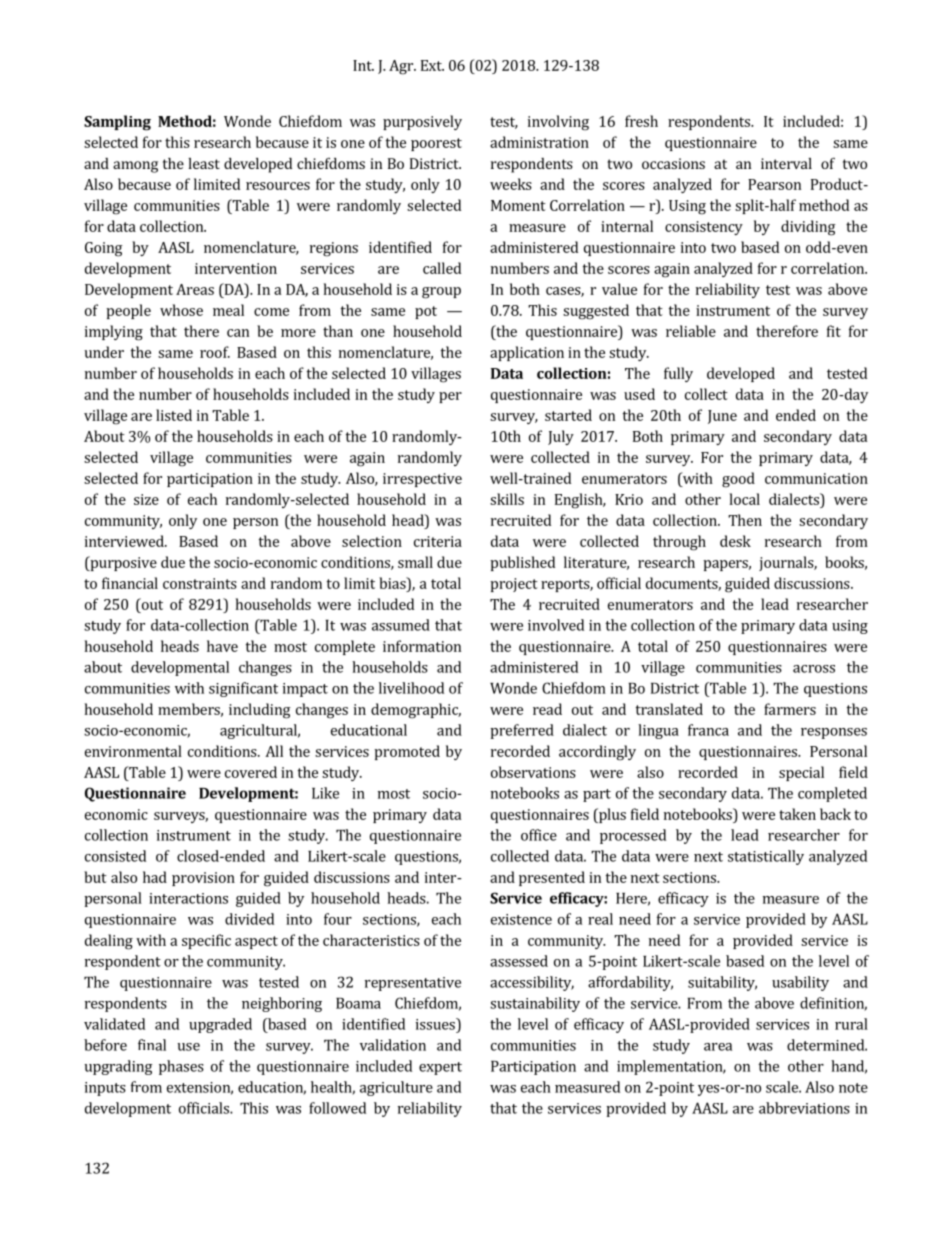 This image has width=952, height=1233. I want to click on constraints, so click(200, 583).
